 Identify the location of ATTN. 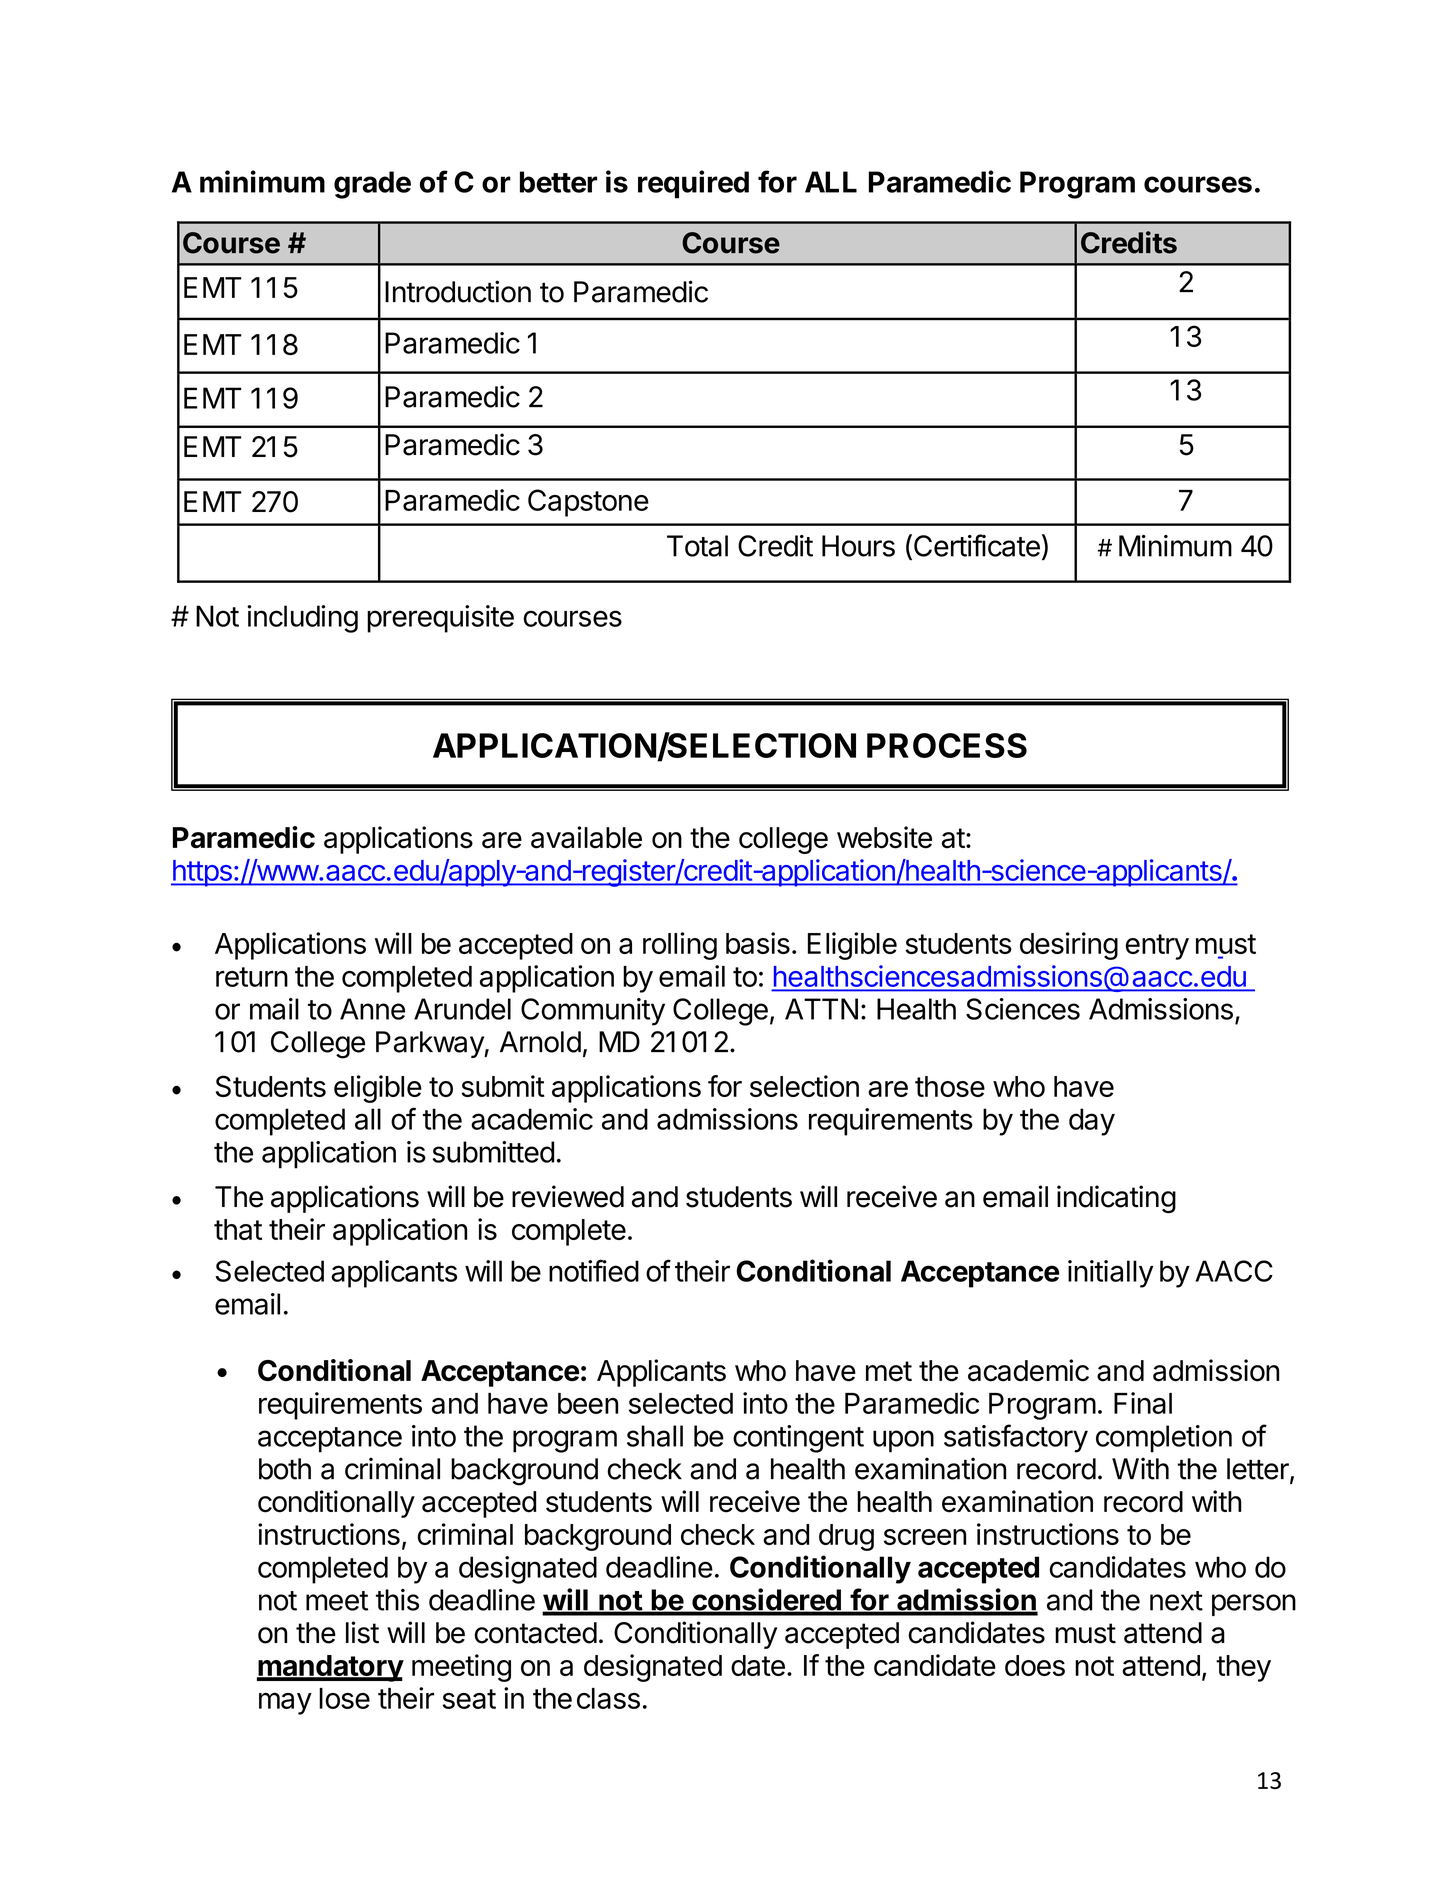
(821, 1009).
